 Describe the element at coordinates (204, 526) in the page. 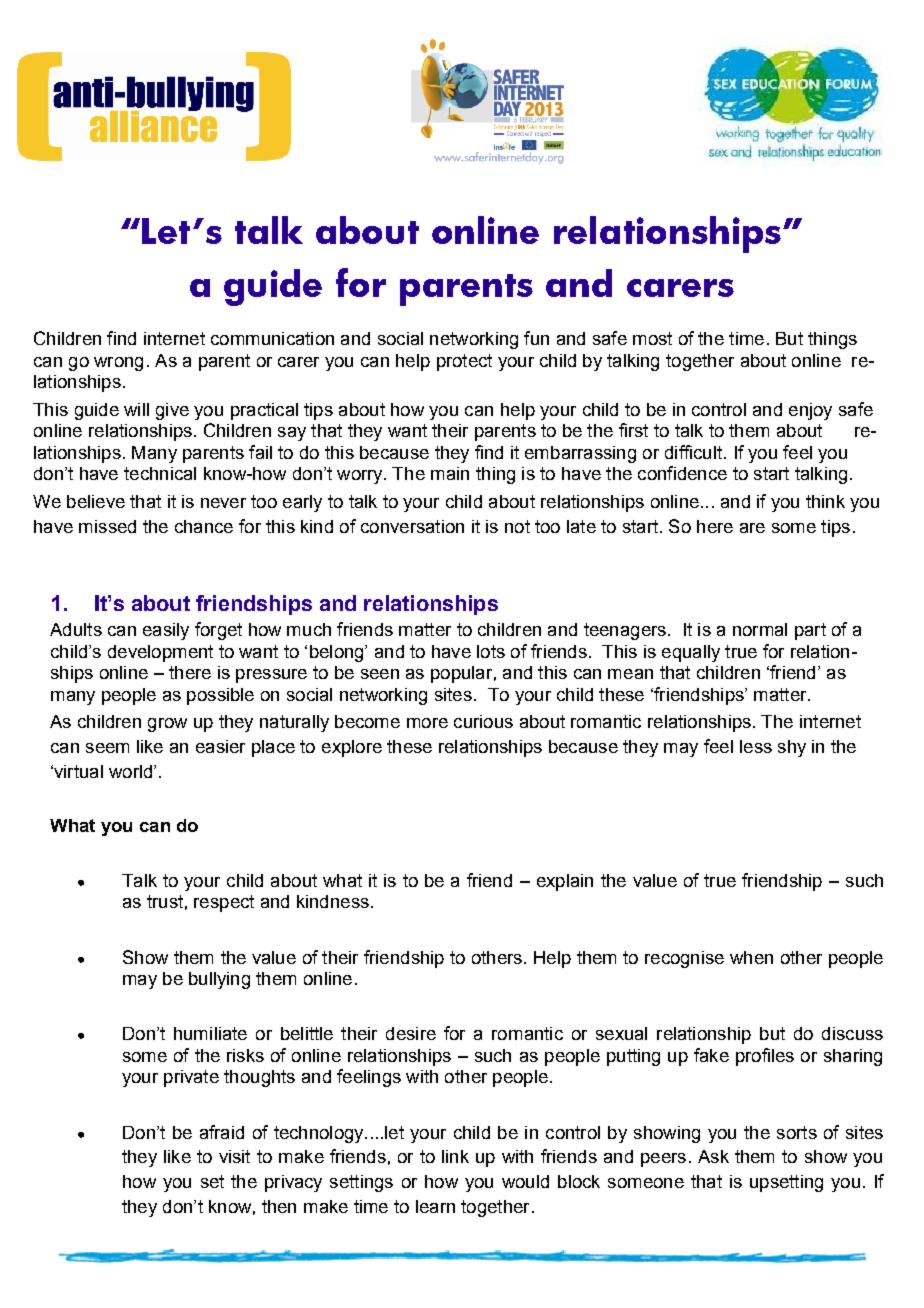

I see `chance` at that location.
